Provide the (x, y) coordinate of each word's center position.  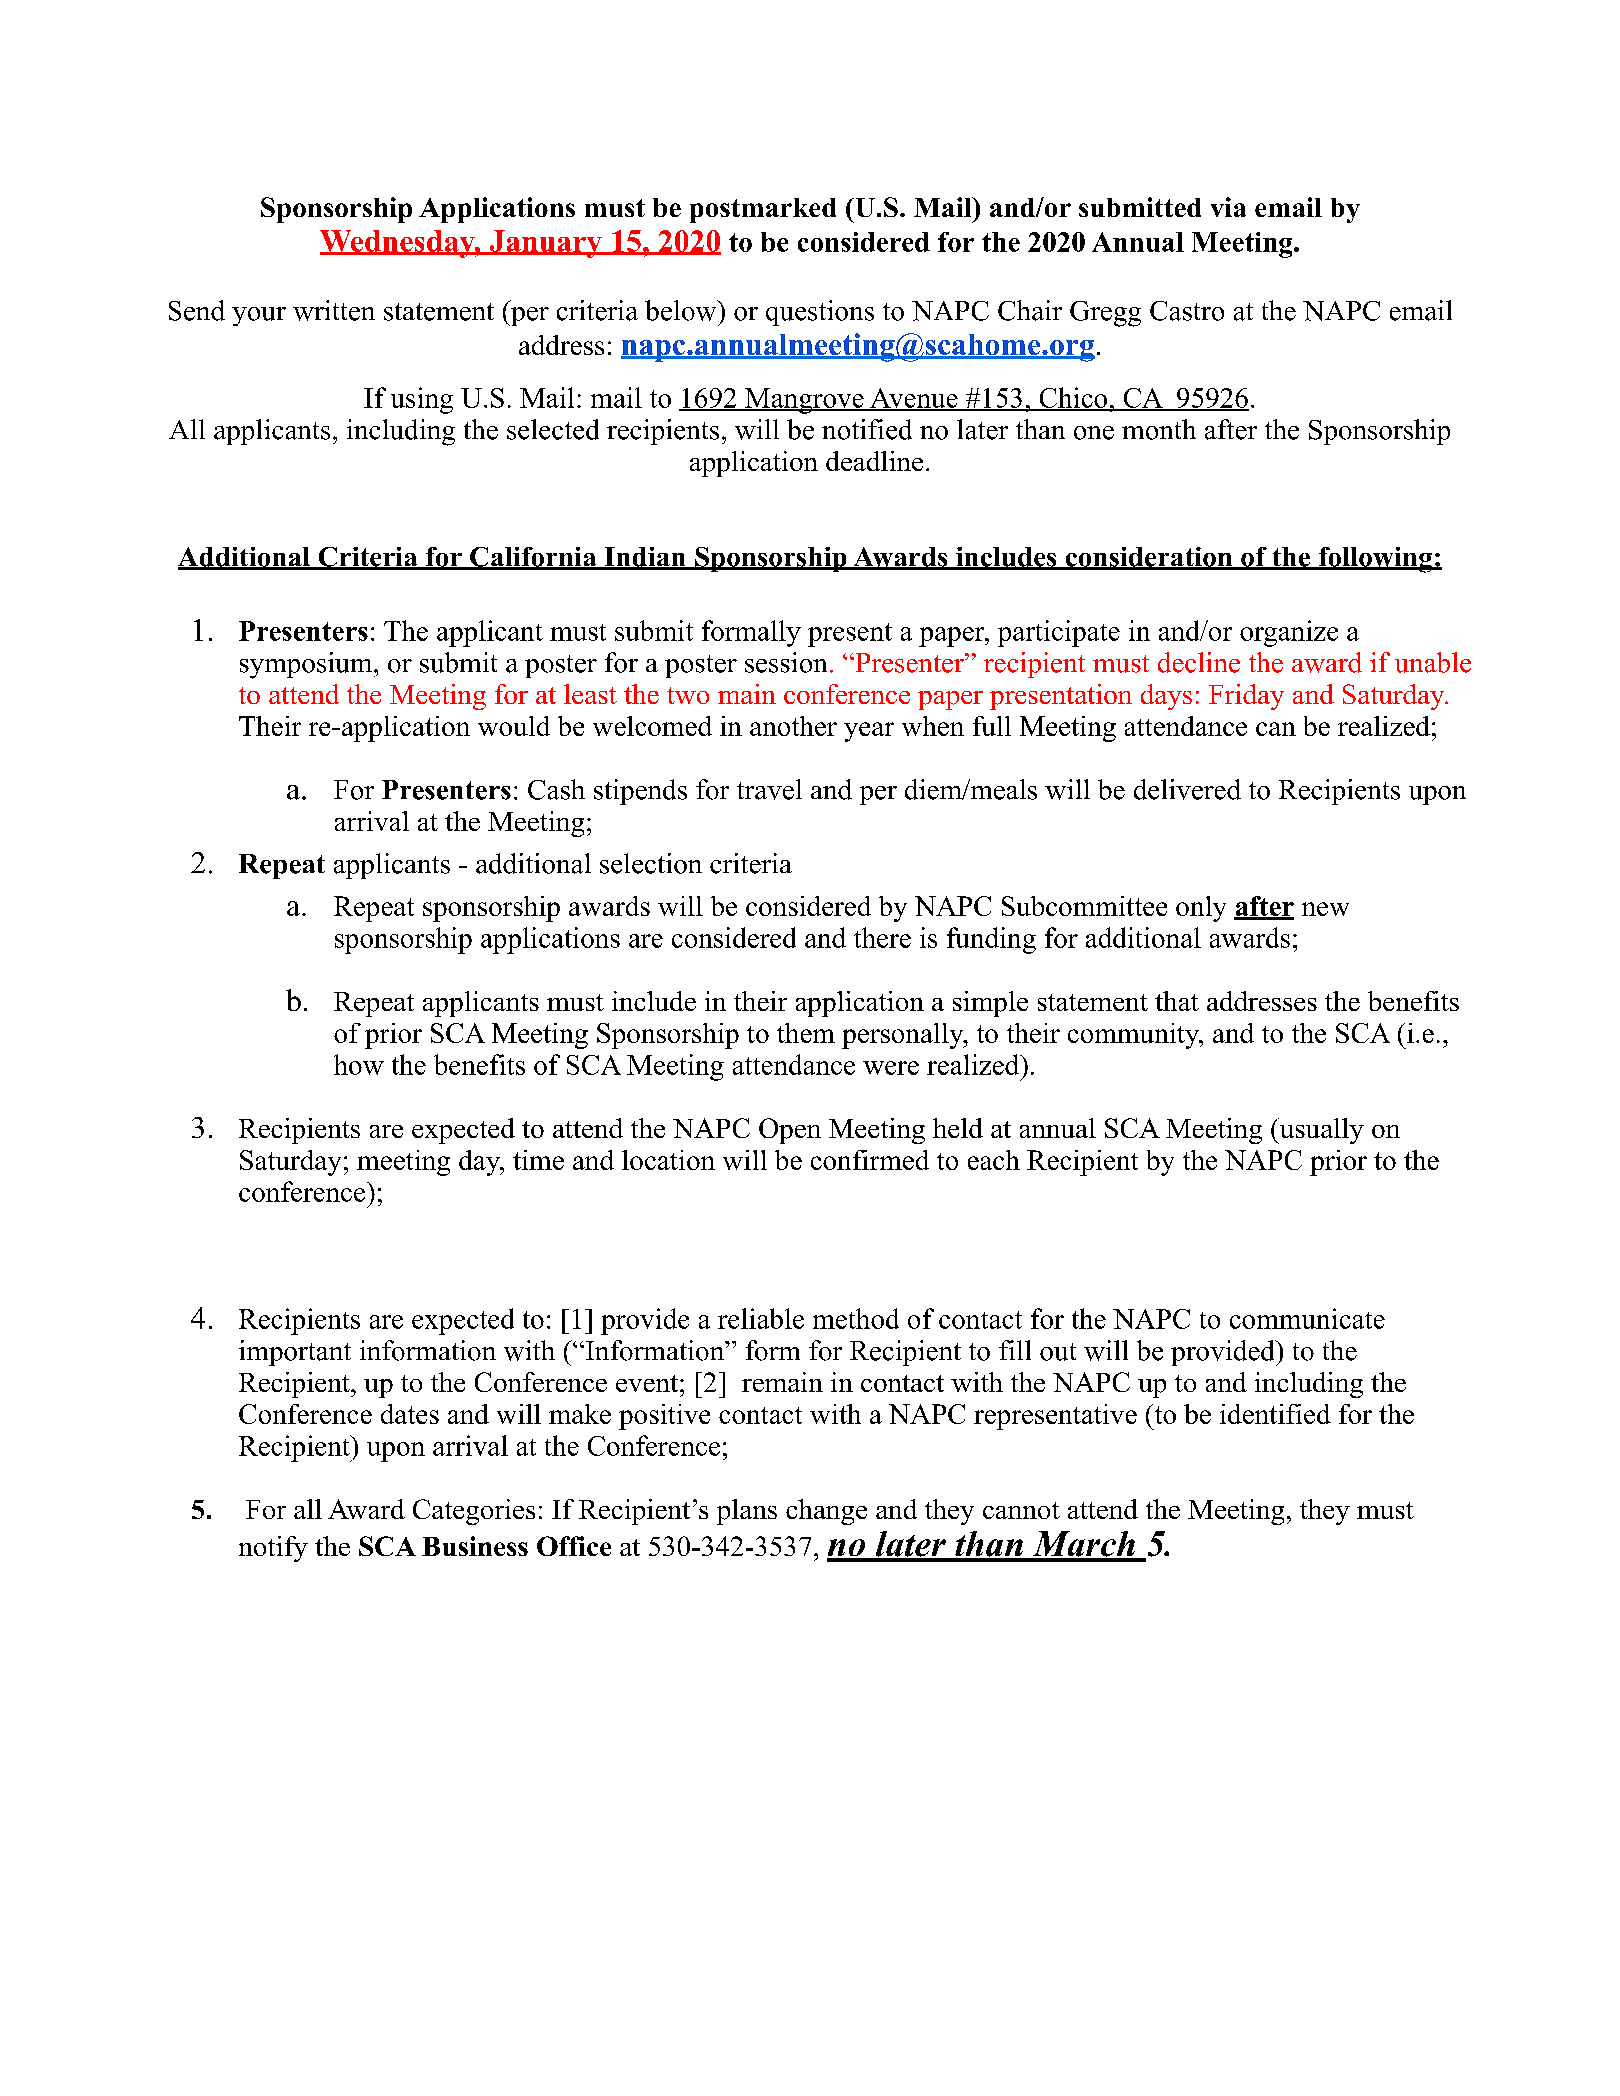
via (1228, 207)
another (793, 726)
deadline (874, 461)
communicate (1307, 1318)
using (422, 400)
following (1375, 560)
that (1177, 1001)
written (334, 310)
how (359, 1064)
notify (273, 1549)
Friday (1246, 697)
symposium (307, 665)
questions (820, 313)
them (806, 1033)
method (856, 1318)
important (295, 1353)
